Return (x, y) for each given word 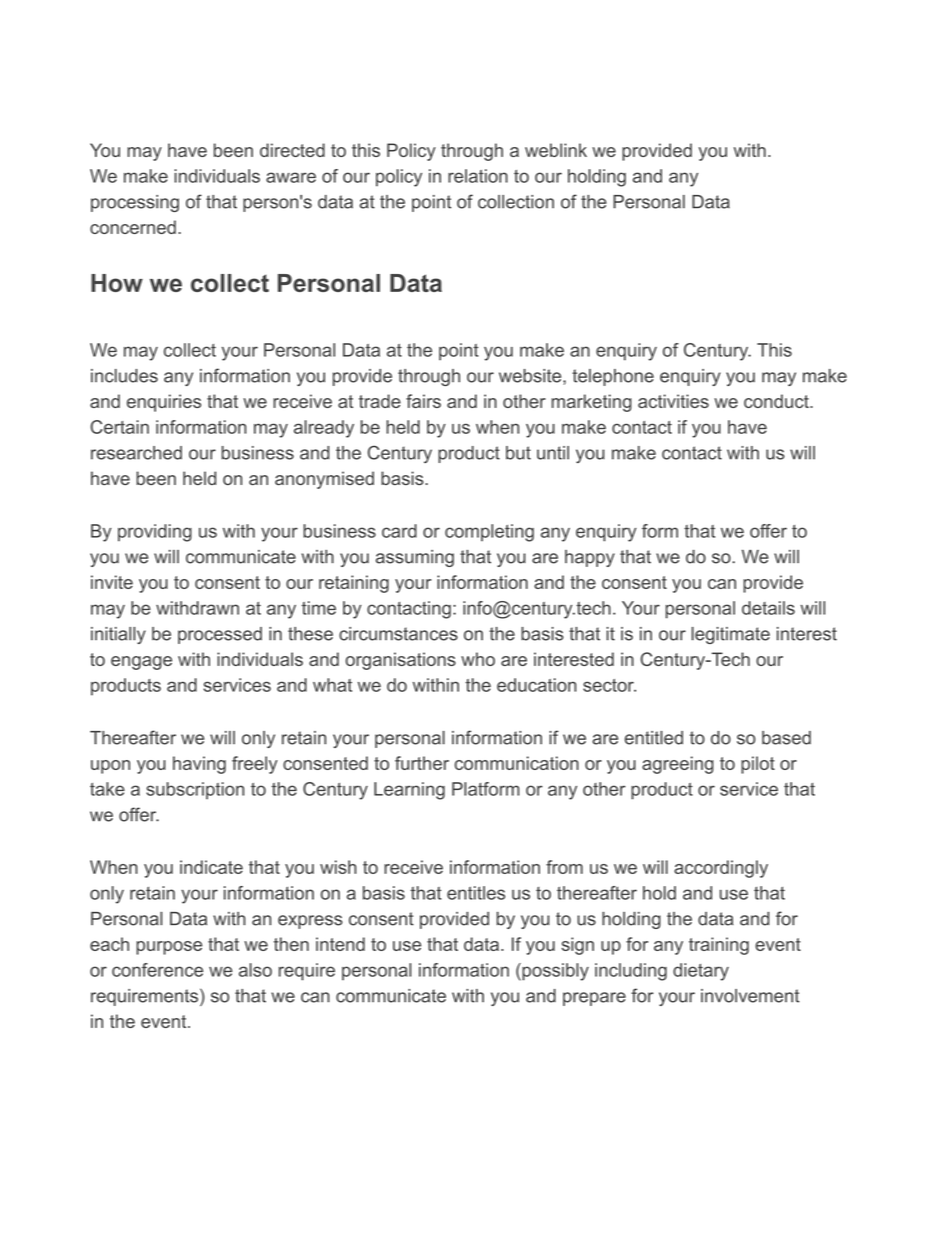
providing (155, 533)
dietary (701, 972)
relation (478, 176)
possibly (554, 972)
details (768, 608)
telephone (613, 377)
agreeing (678, 765)
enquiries (164, 403)
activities (673, 401)
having (199, 765)
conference (157, 970)
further (422, 763)
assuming (415, 558)
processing (135, 203)
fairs (423, 401)
